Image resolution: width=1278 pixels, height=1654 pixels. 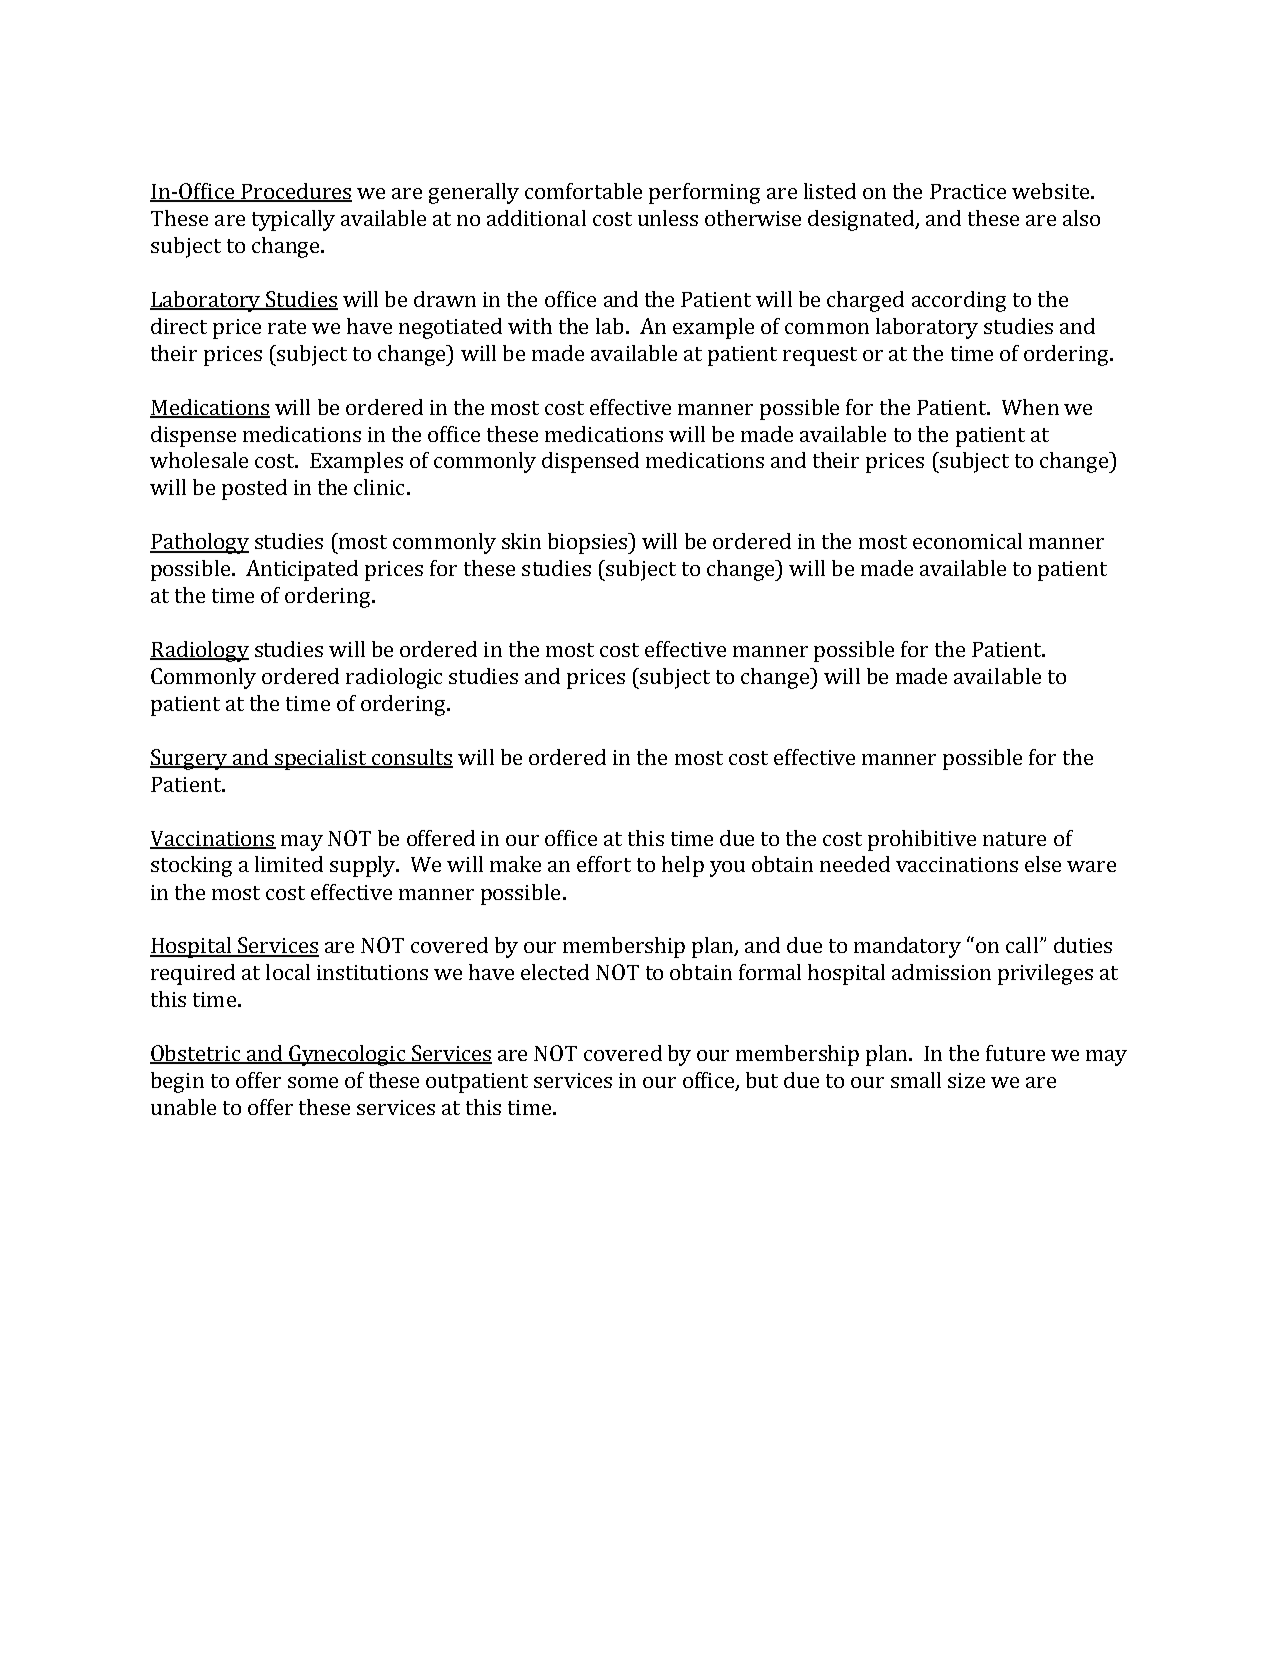 What do you see at coordinates (967, 541) in the page?
I see `economical` at bounding box center [967, 541].
